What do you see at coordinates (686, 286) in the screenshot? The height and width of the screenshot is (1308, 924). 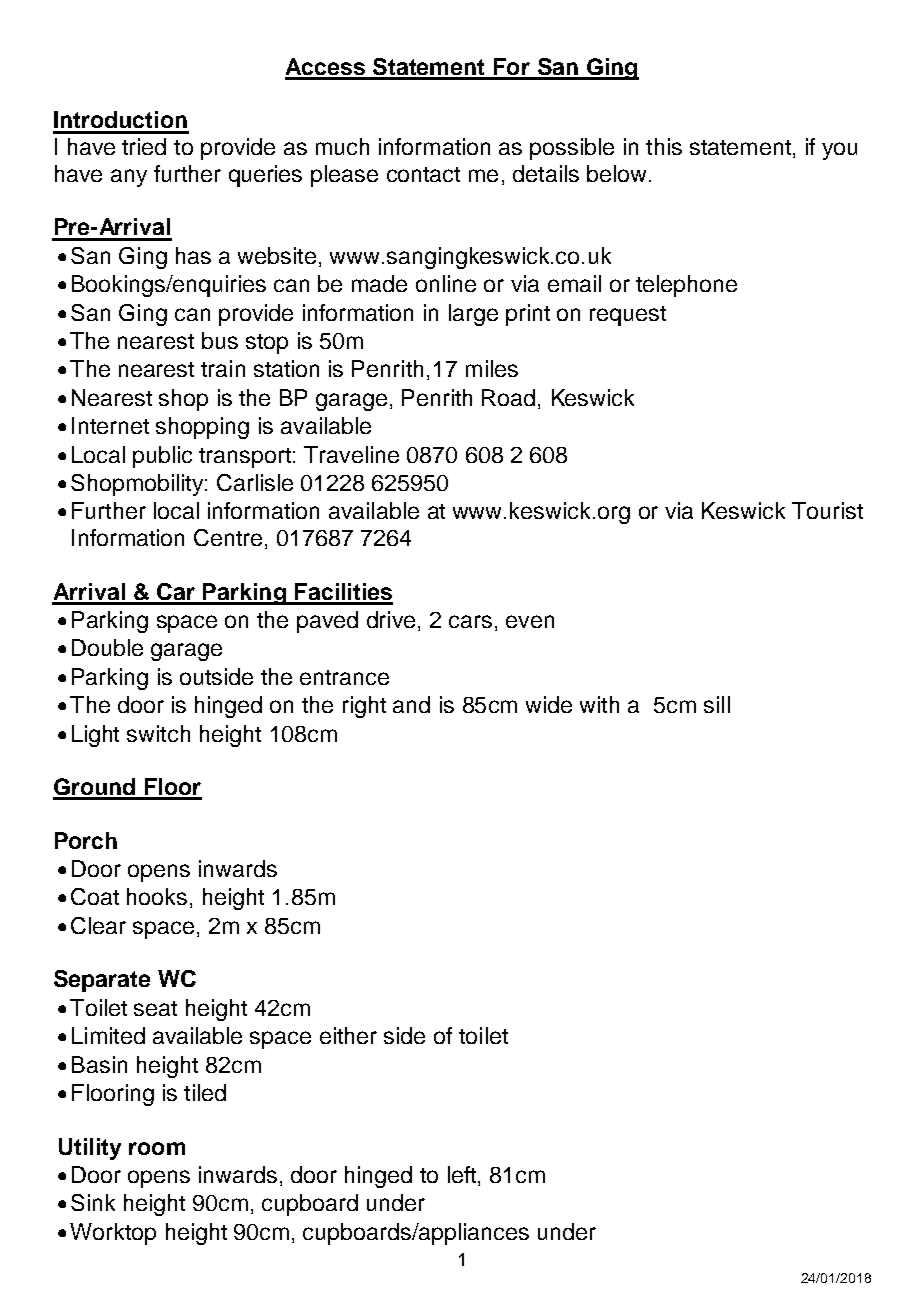 I see `telephone` at bounding box center [686, 286].
